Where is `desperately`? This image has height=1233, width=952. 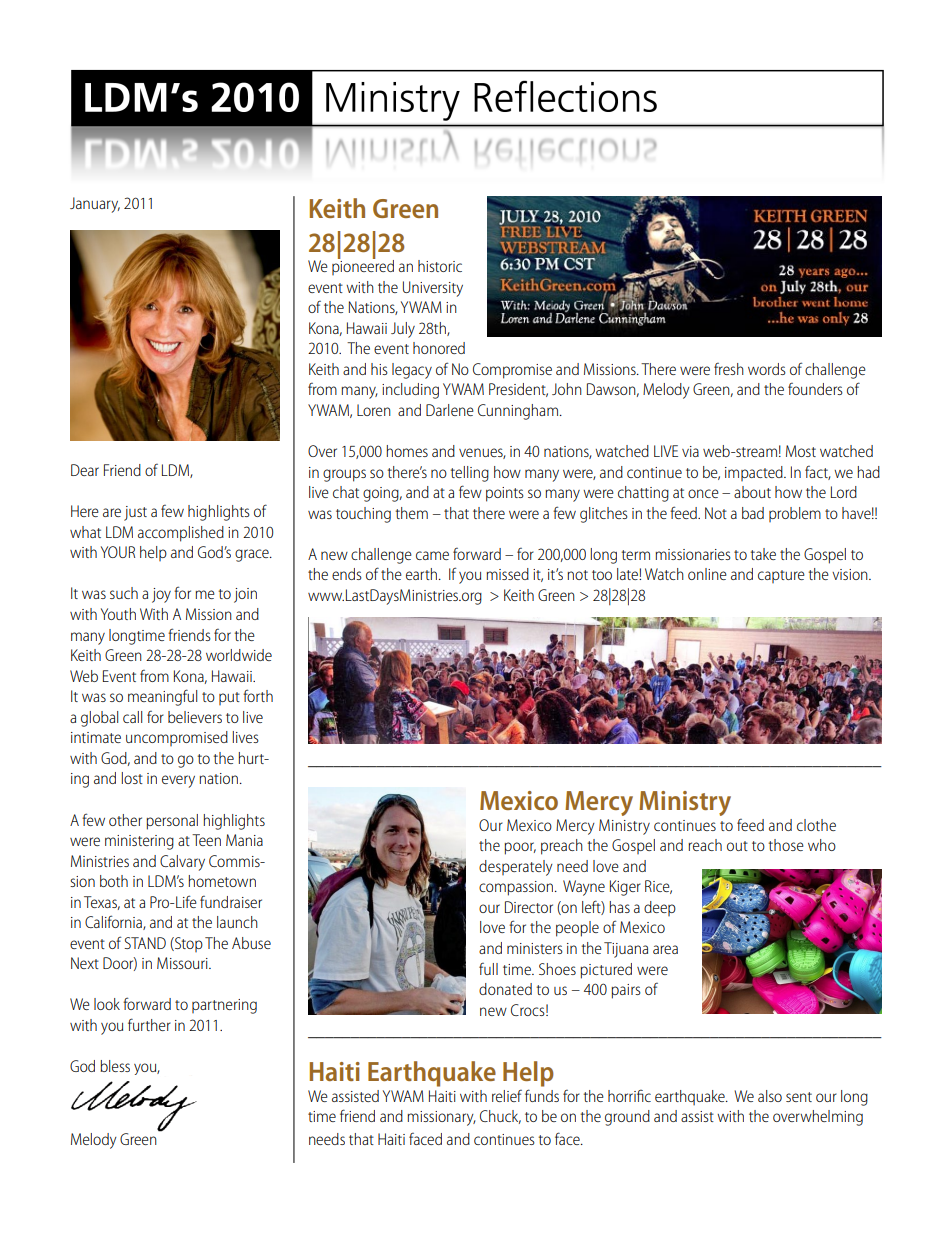
desperately is located at coordinates (516, 868).
